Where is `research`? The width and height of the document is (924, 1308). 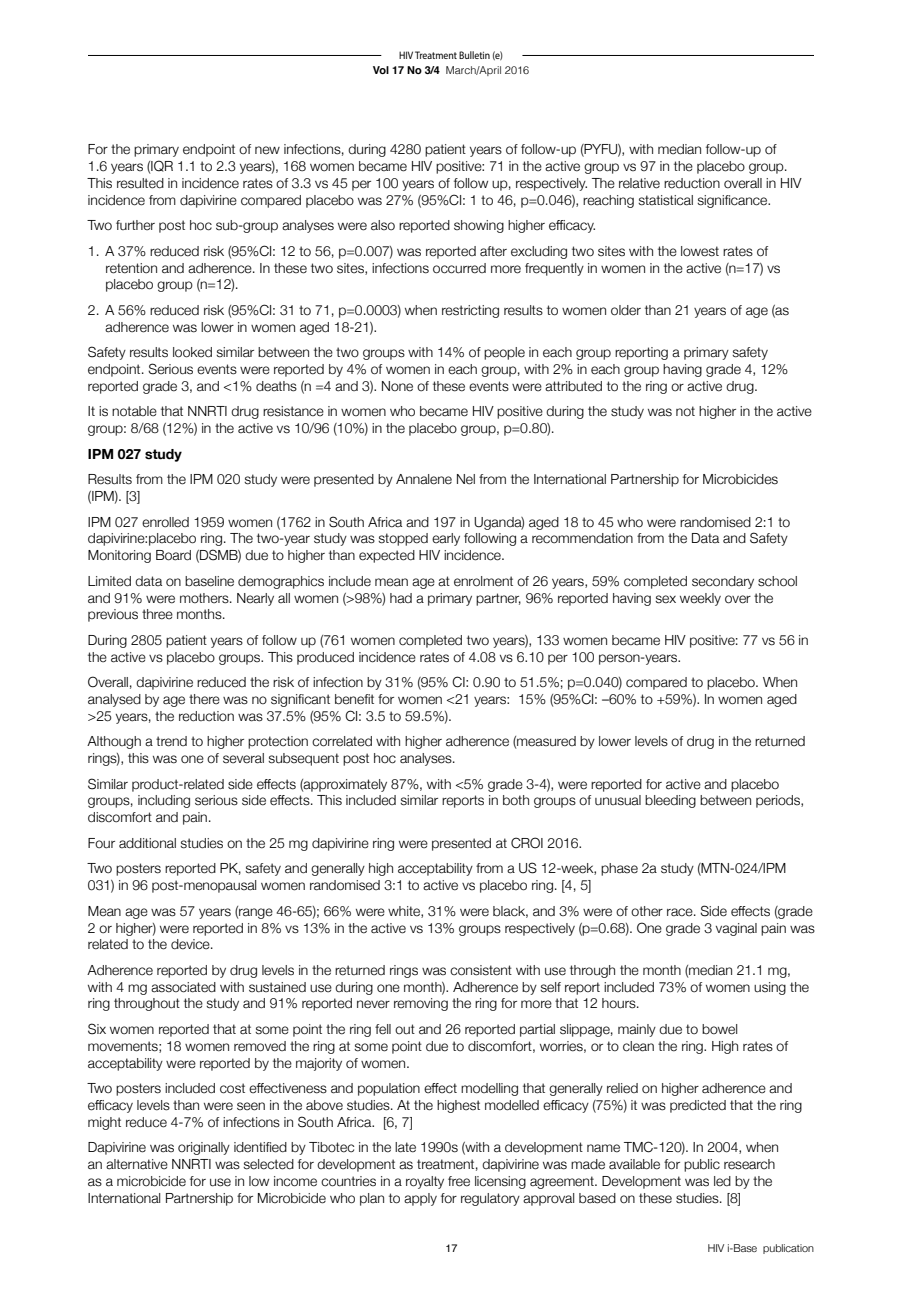 research is located at coordinates (749, 1164).
